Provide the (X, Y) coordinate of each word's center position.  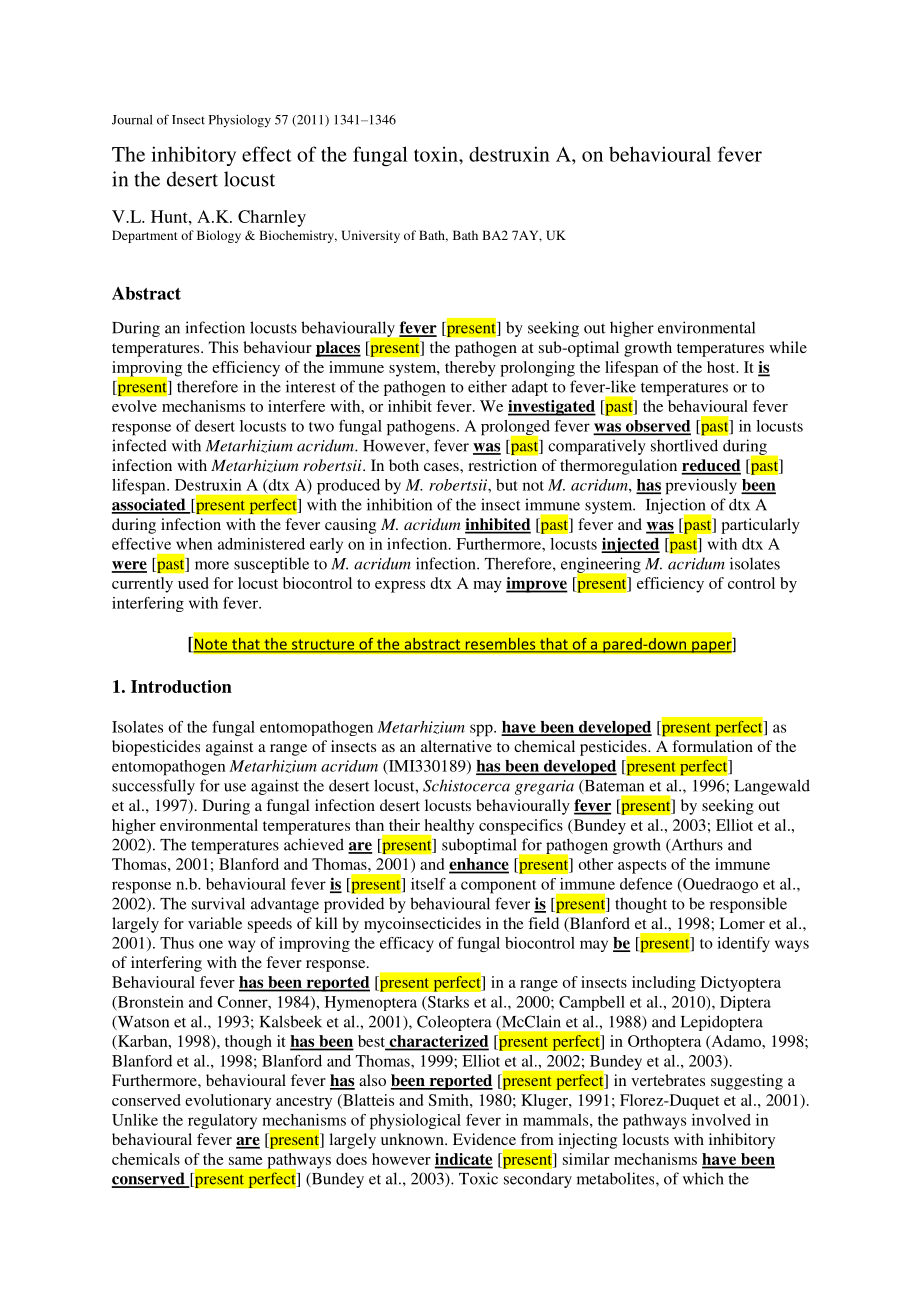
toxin (437, 154)
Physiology (240, 121)
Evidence (484, 1139)
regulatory (222, 1121)
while (788, 347)
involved (721, 1120)
